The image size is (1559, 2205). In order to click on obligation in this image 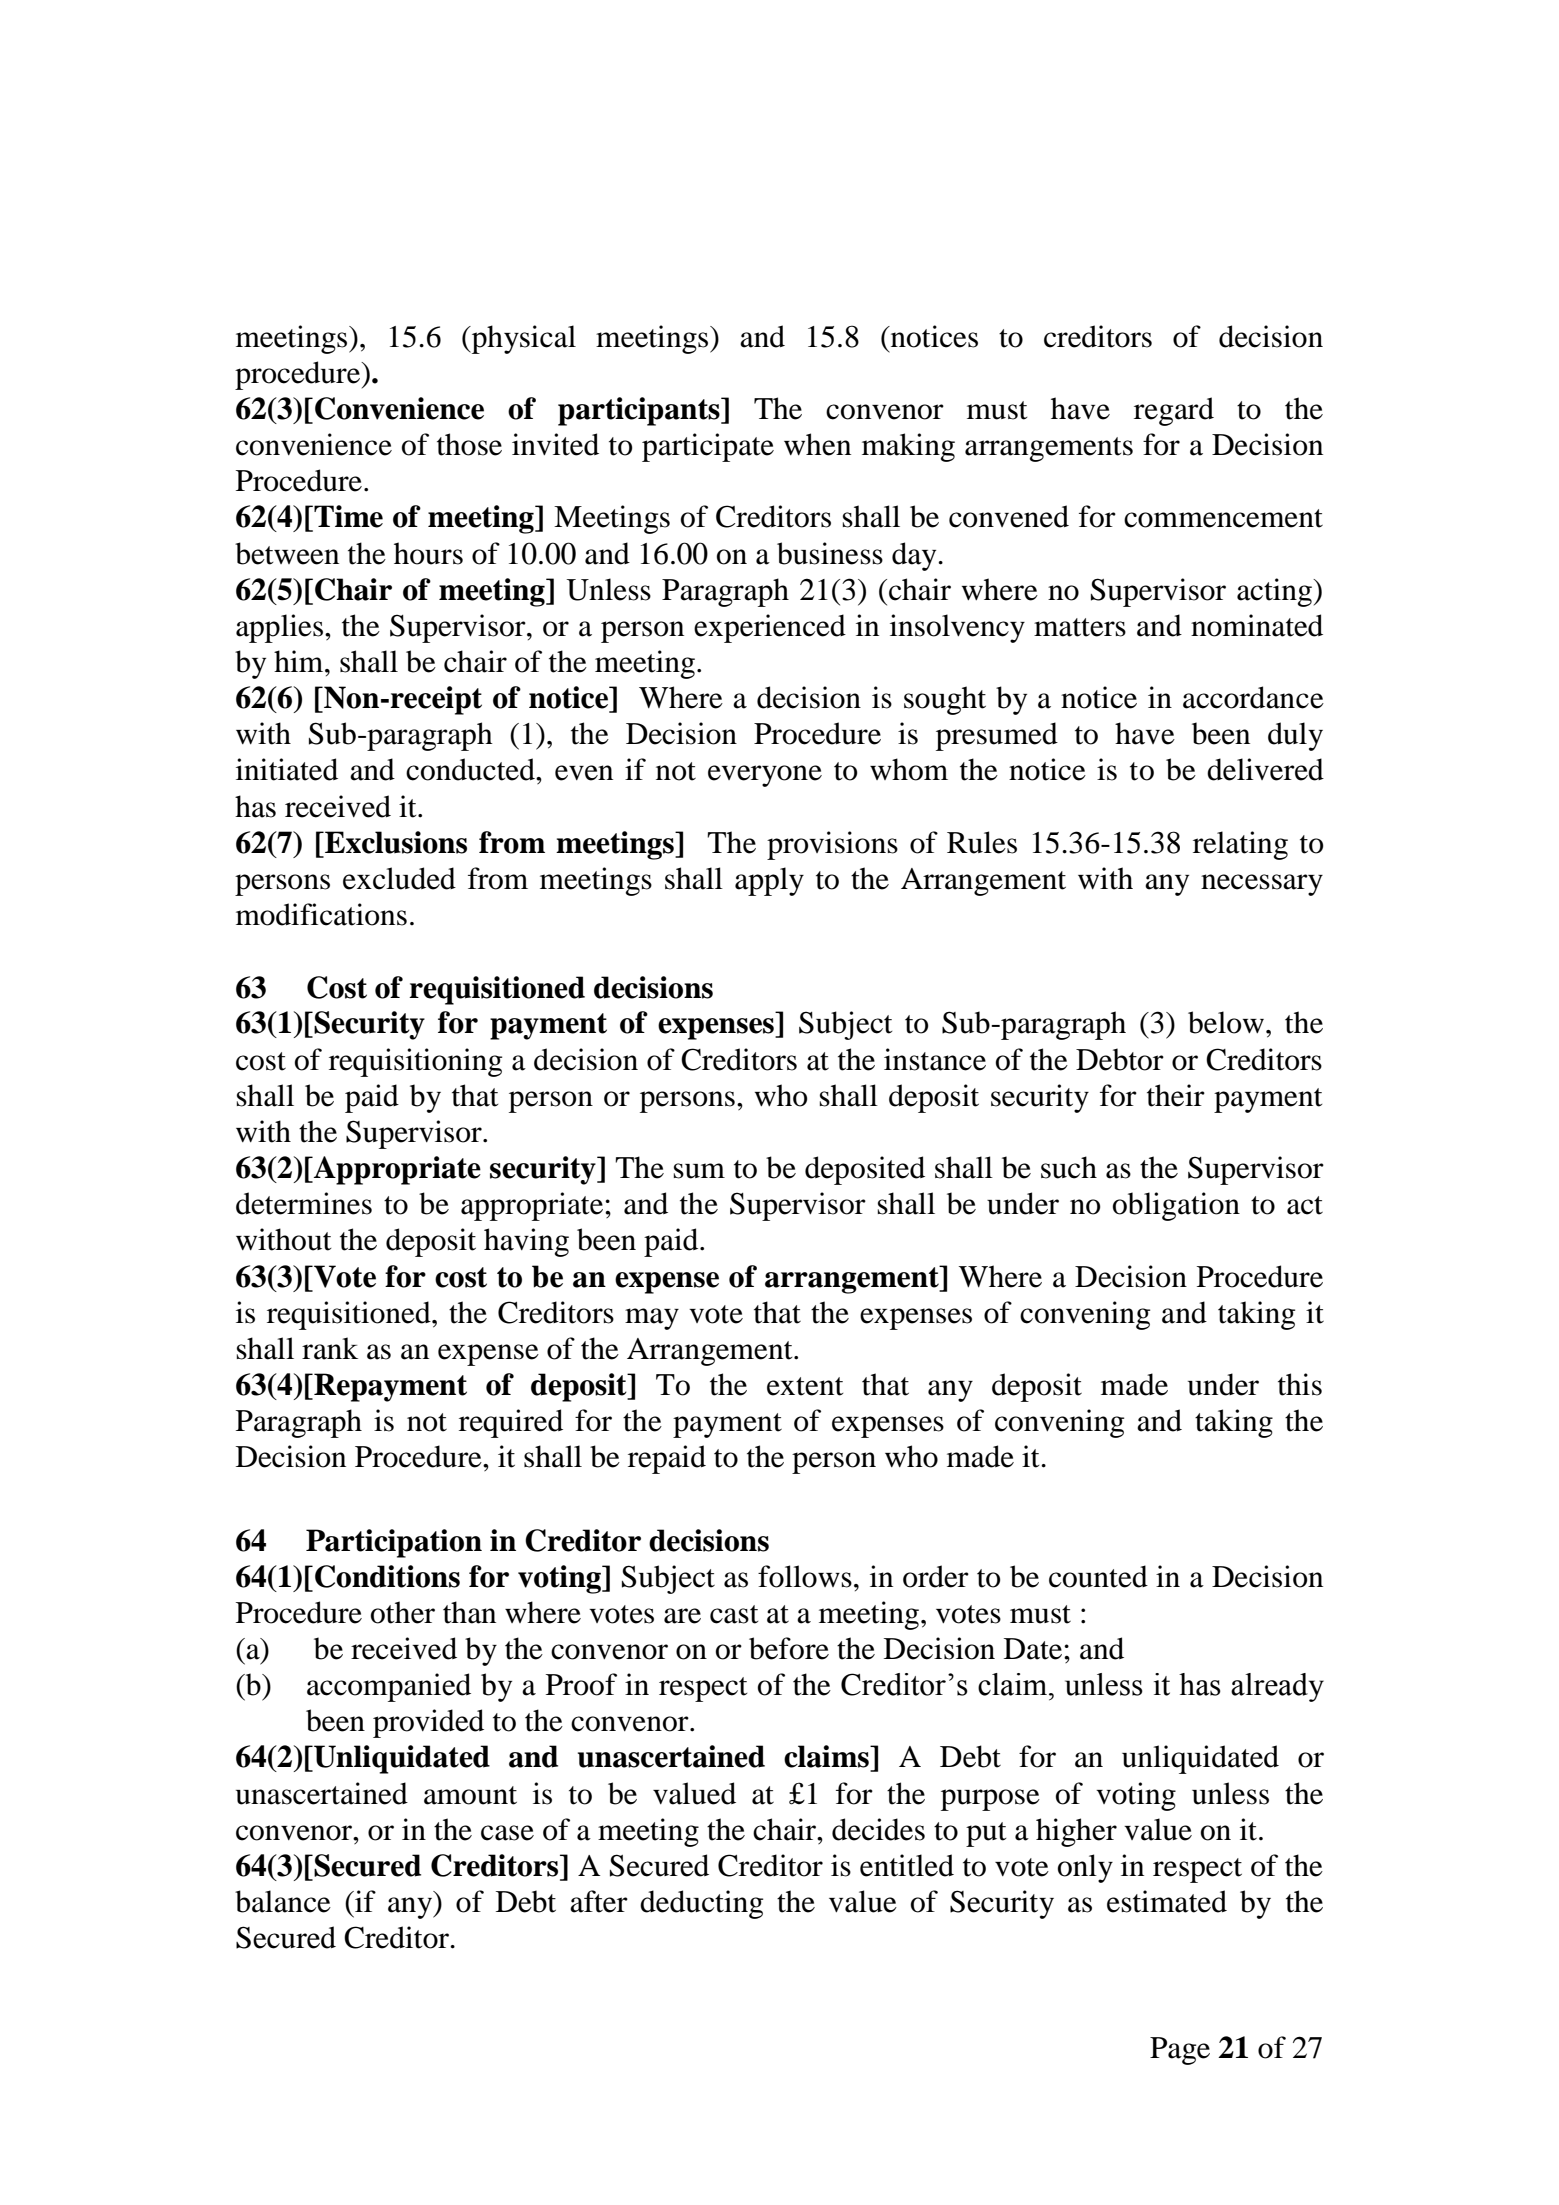, I will do `click(1176, 1206)`.
